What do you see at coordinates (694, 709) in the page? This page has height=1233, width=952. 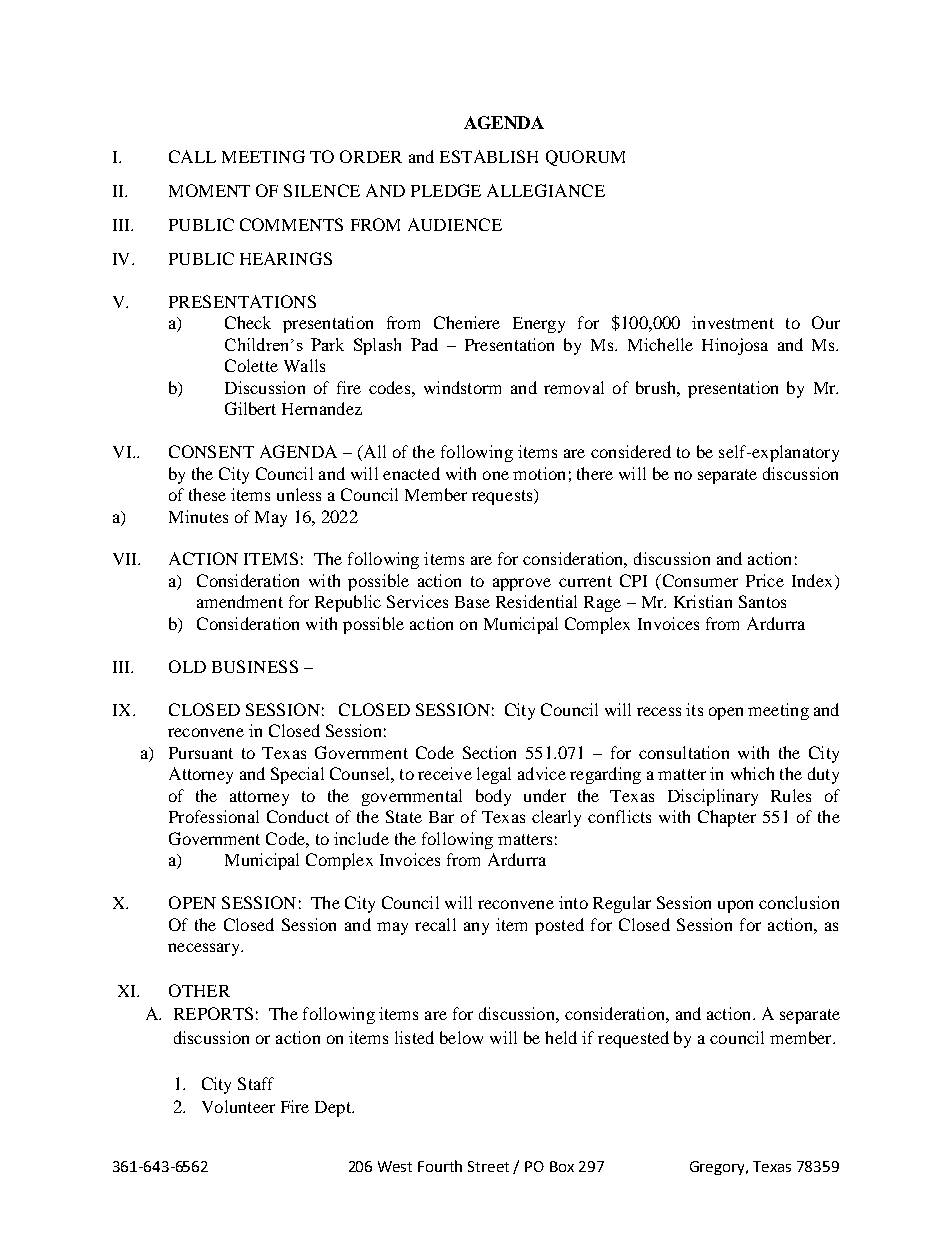 I see `its` at bounding box center [694, 709].
